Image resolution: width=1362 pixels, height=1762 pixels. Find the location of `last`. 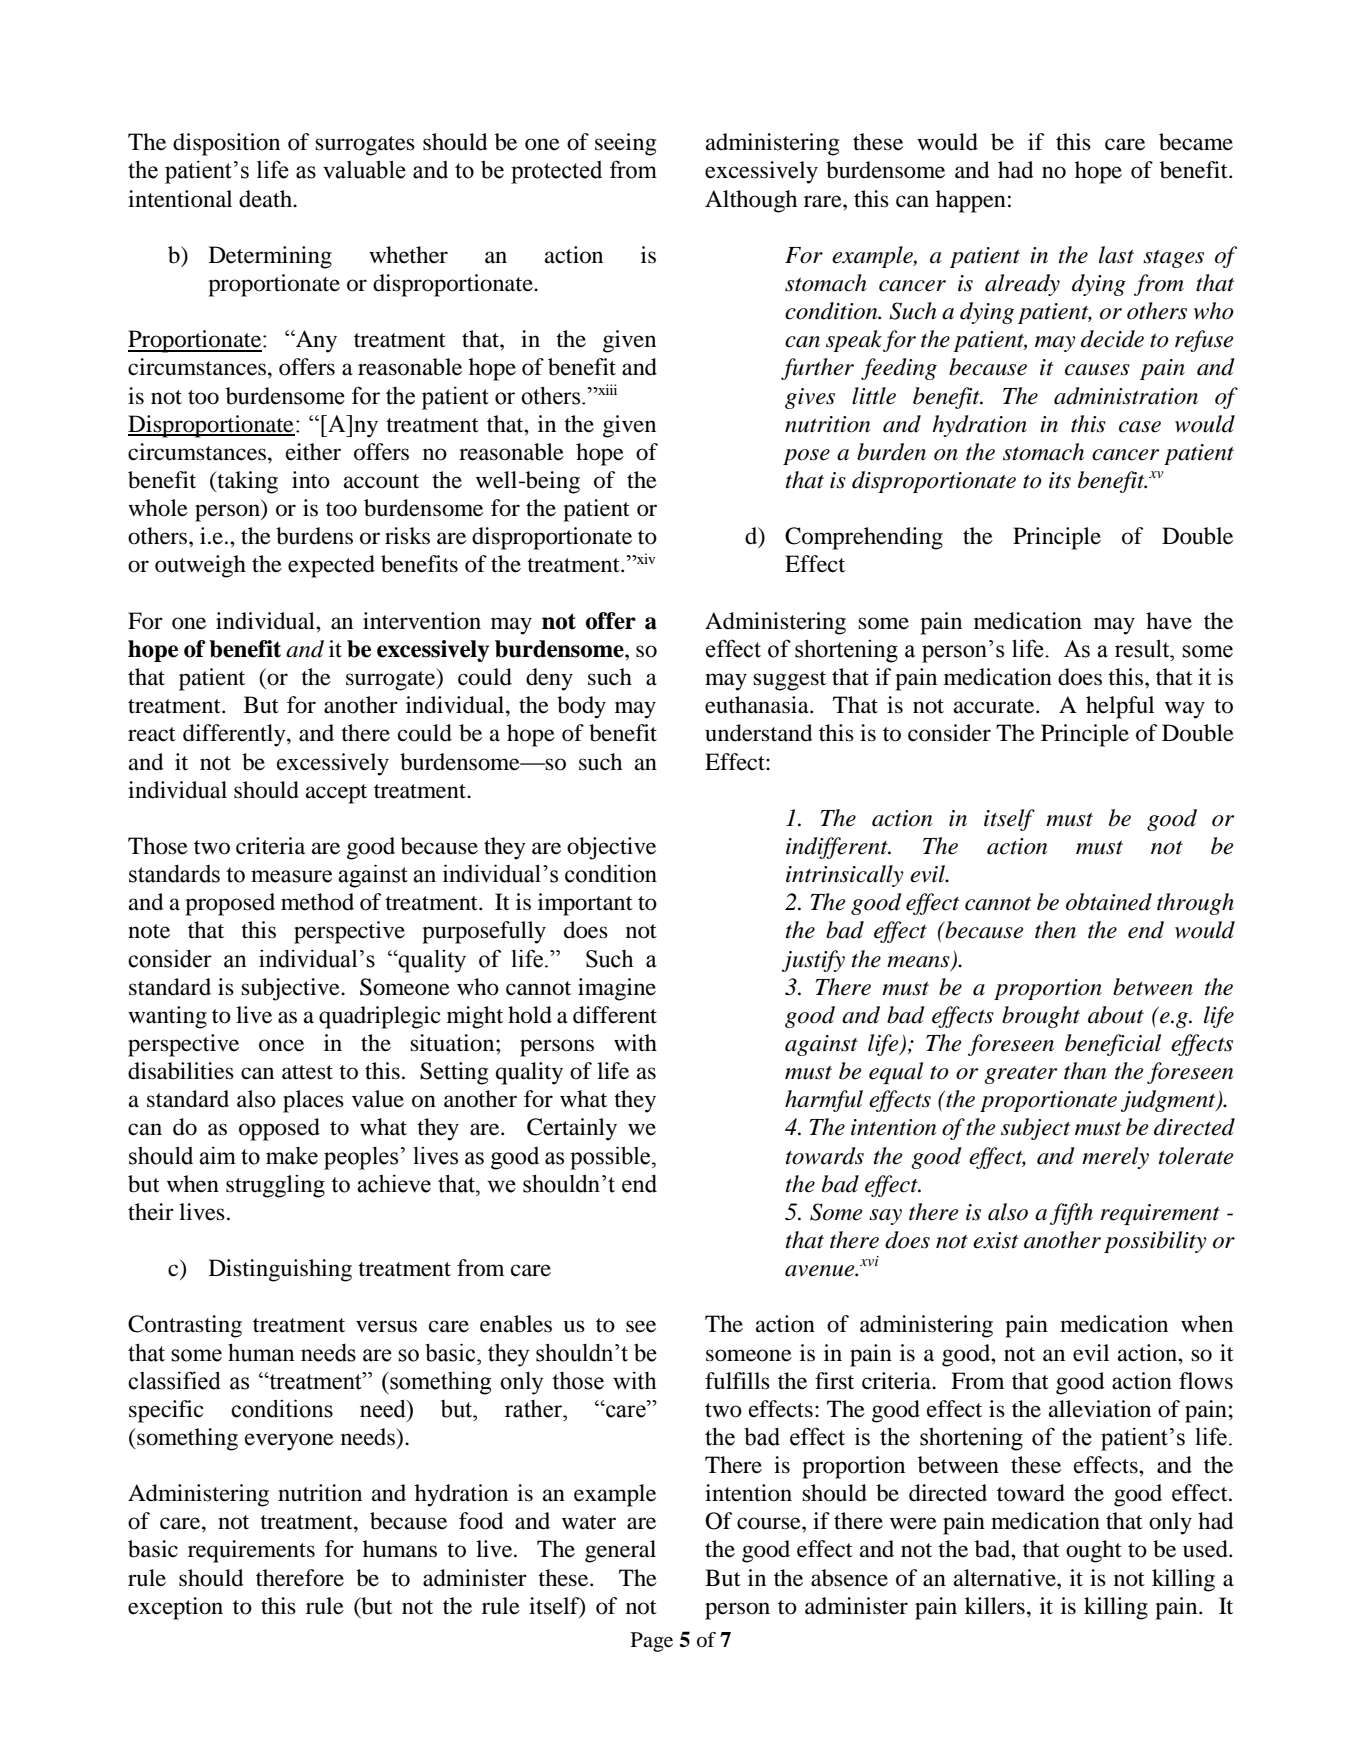

last is located at coordinates (1116, 255).
